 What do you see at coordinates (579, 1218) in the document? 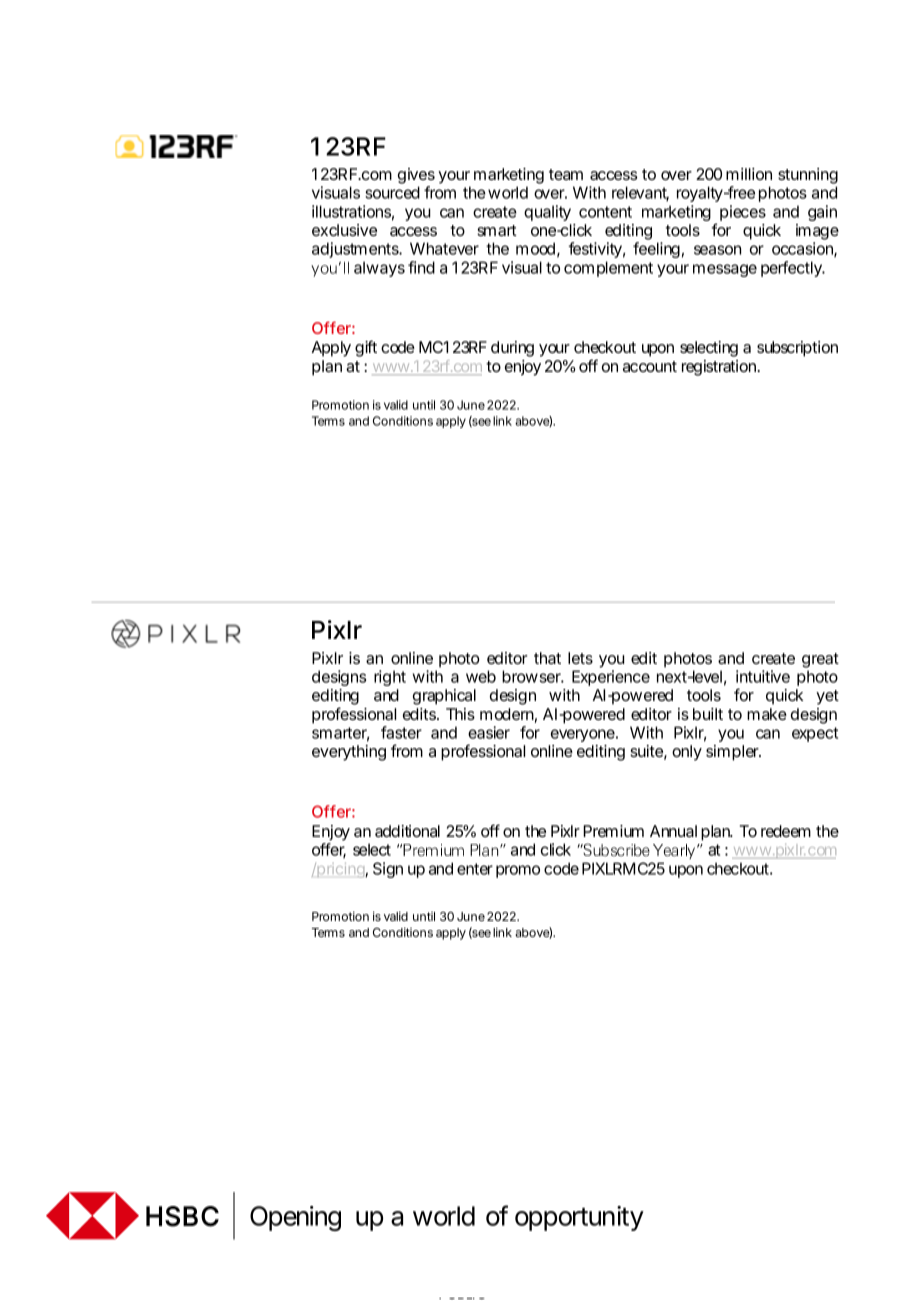
I see `opportunity` at bounding box center [579, 1218].
